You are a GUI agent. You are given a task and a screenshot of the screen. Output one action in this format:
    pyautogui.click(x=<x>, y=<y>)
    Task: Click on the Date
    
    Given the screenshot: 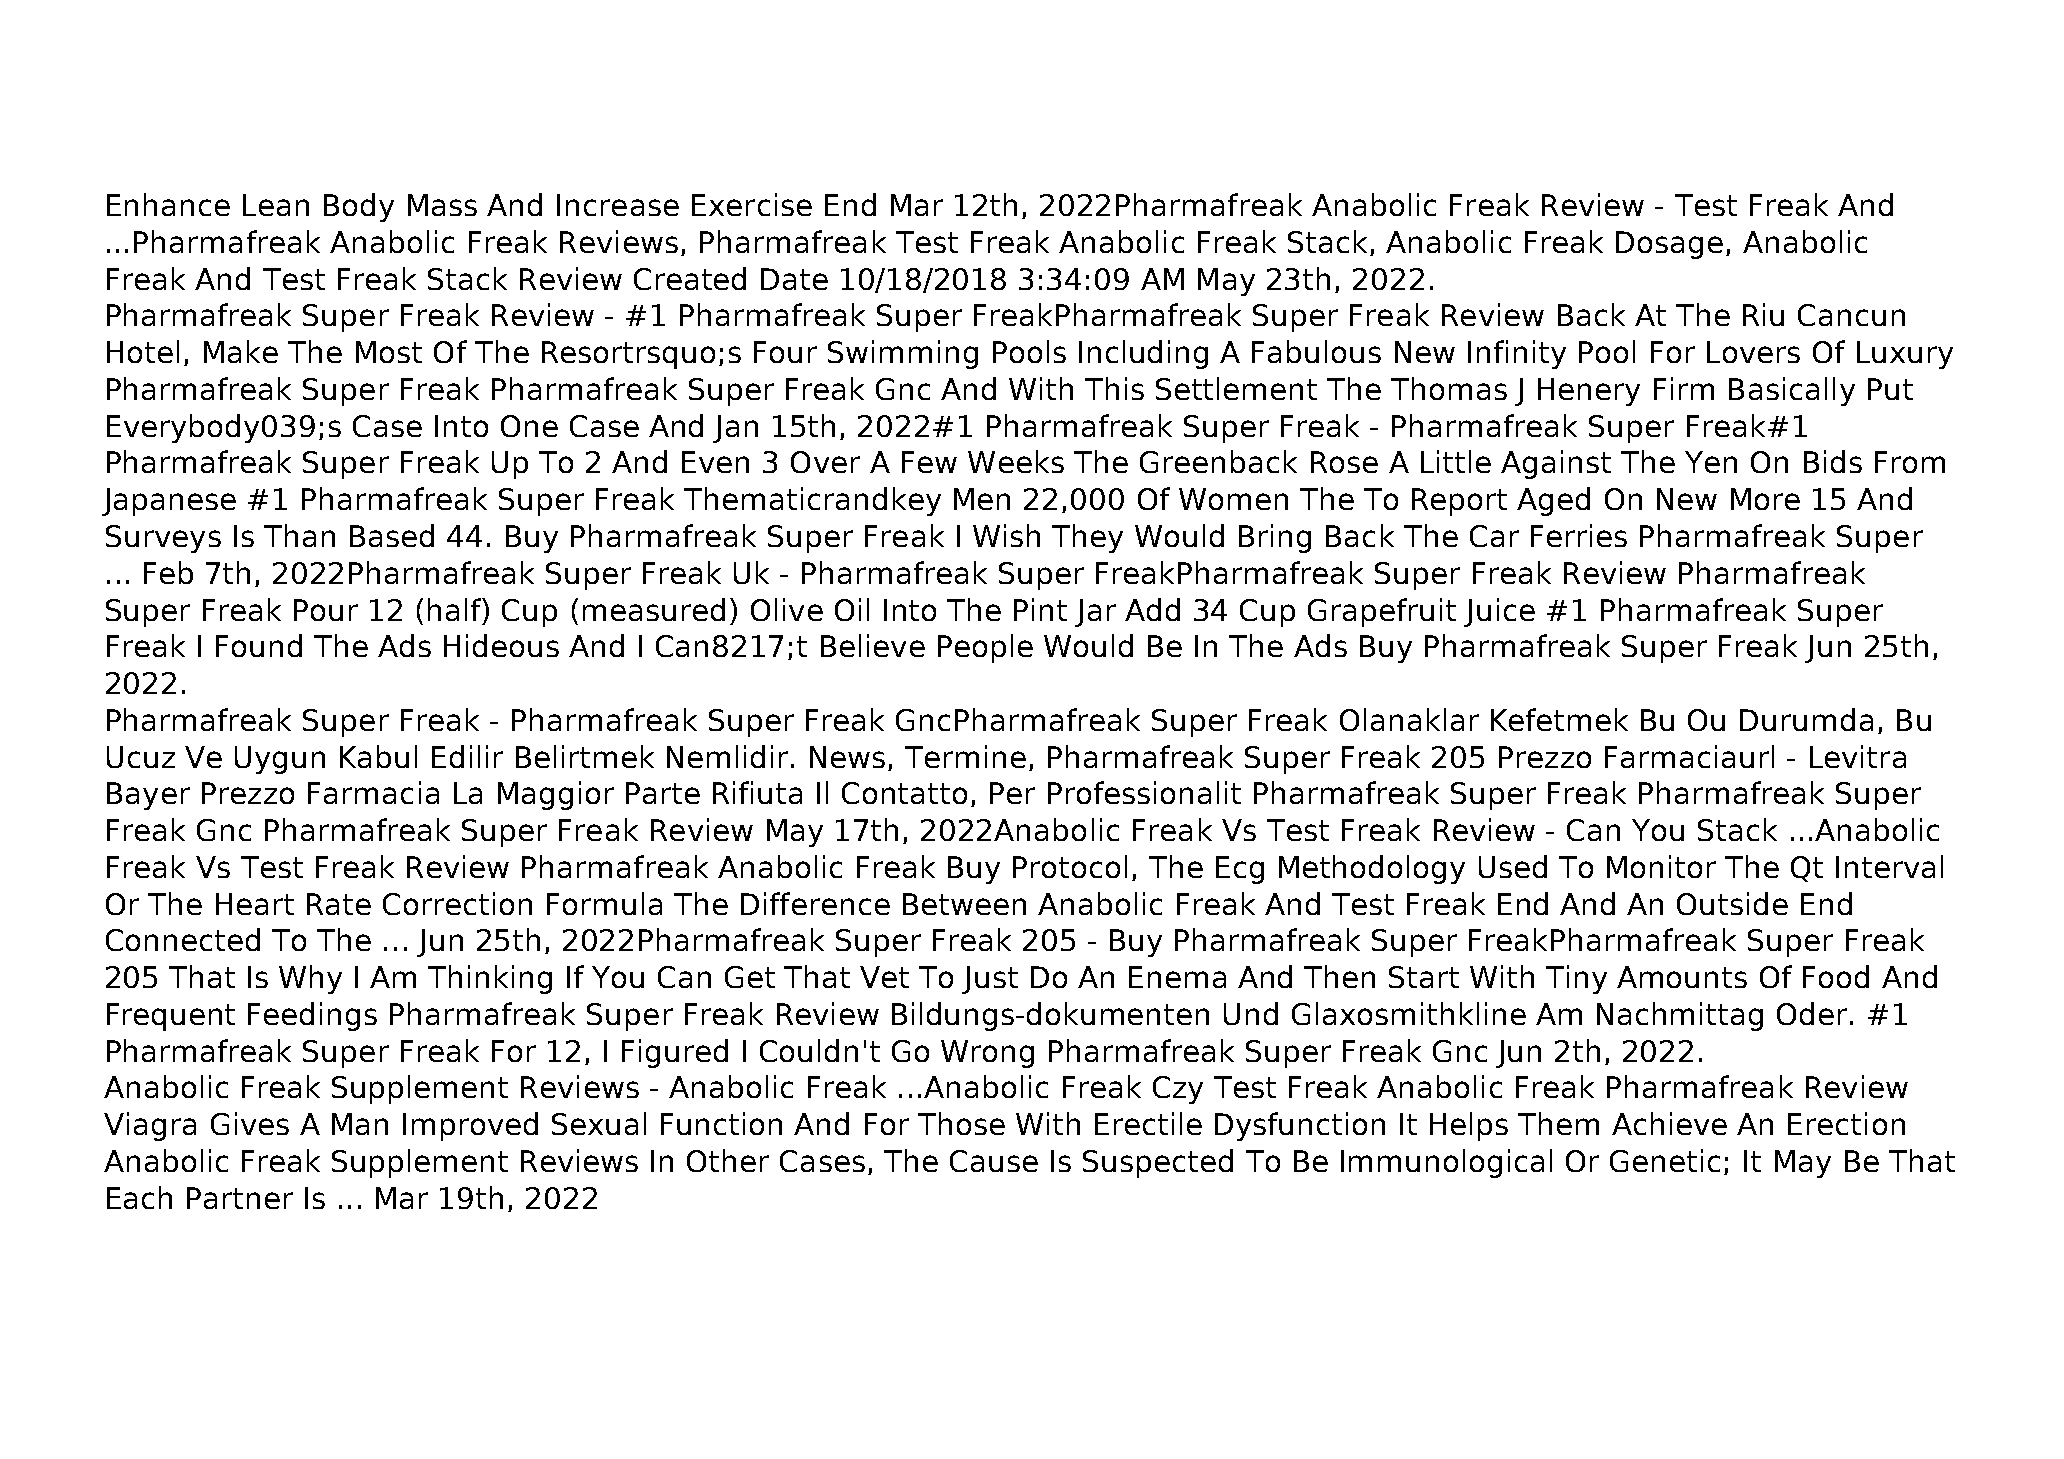 What is the action you would take?
    pyautogui.click(x=794, y=279)
